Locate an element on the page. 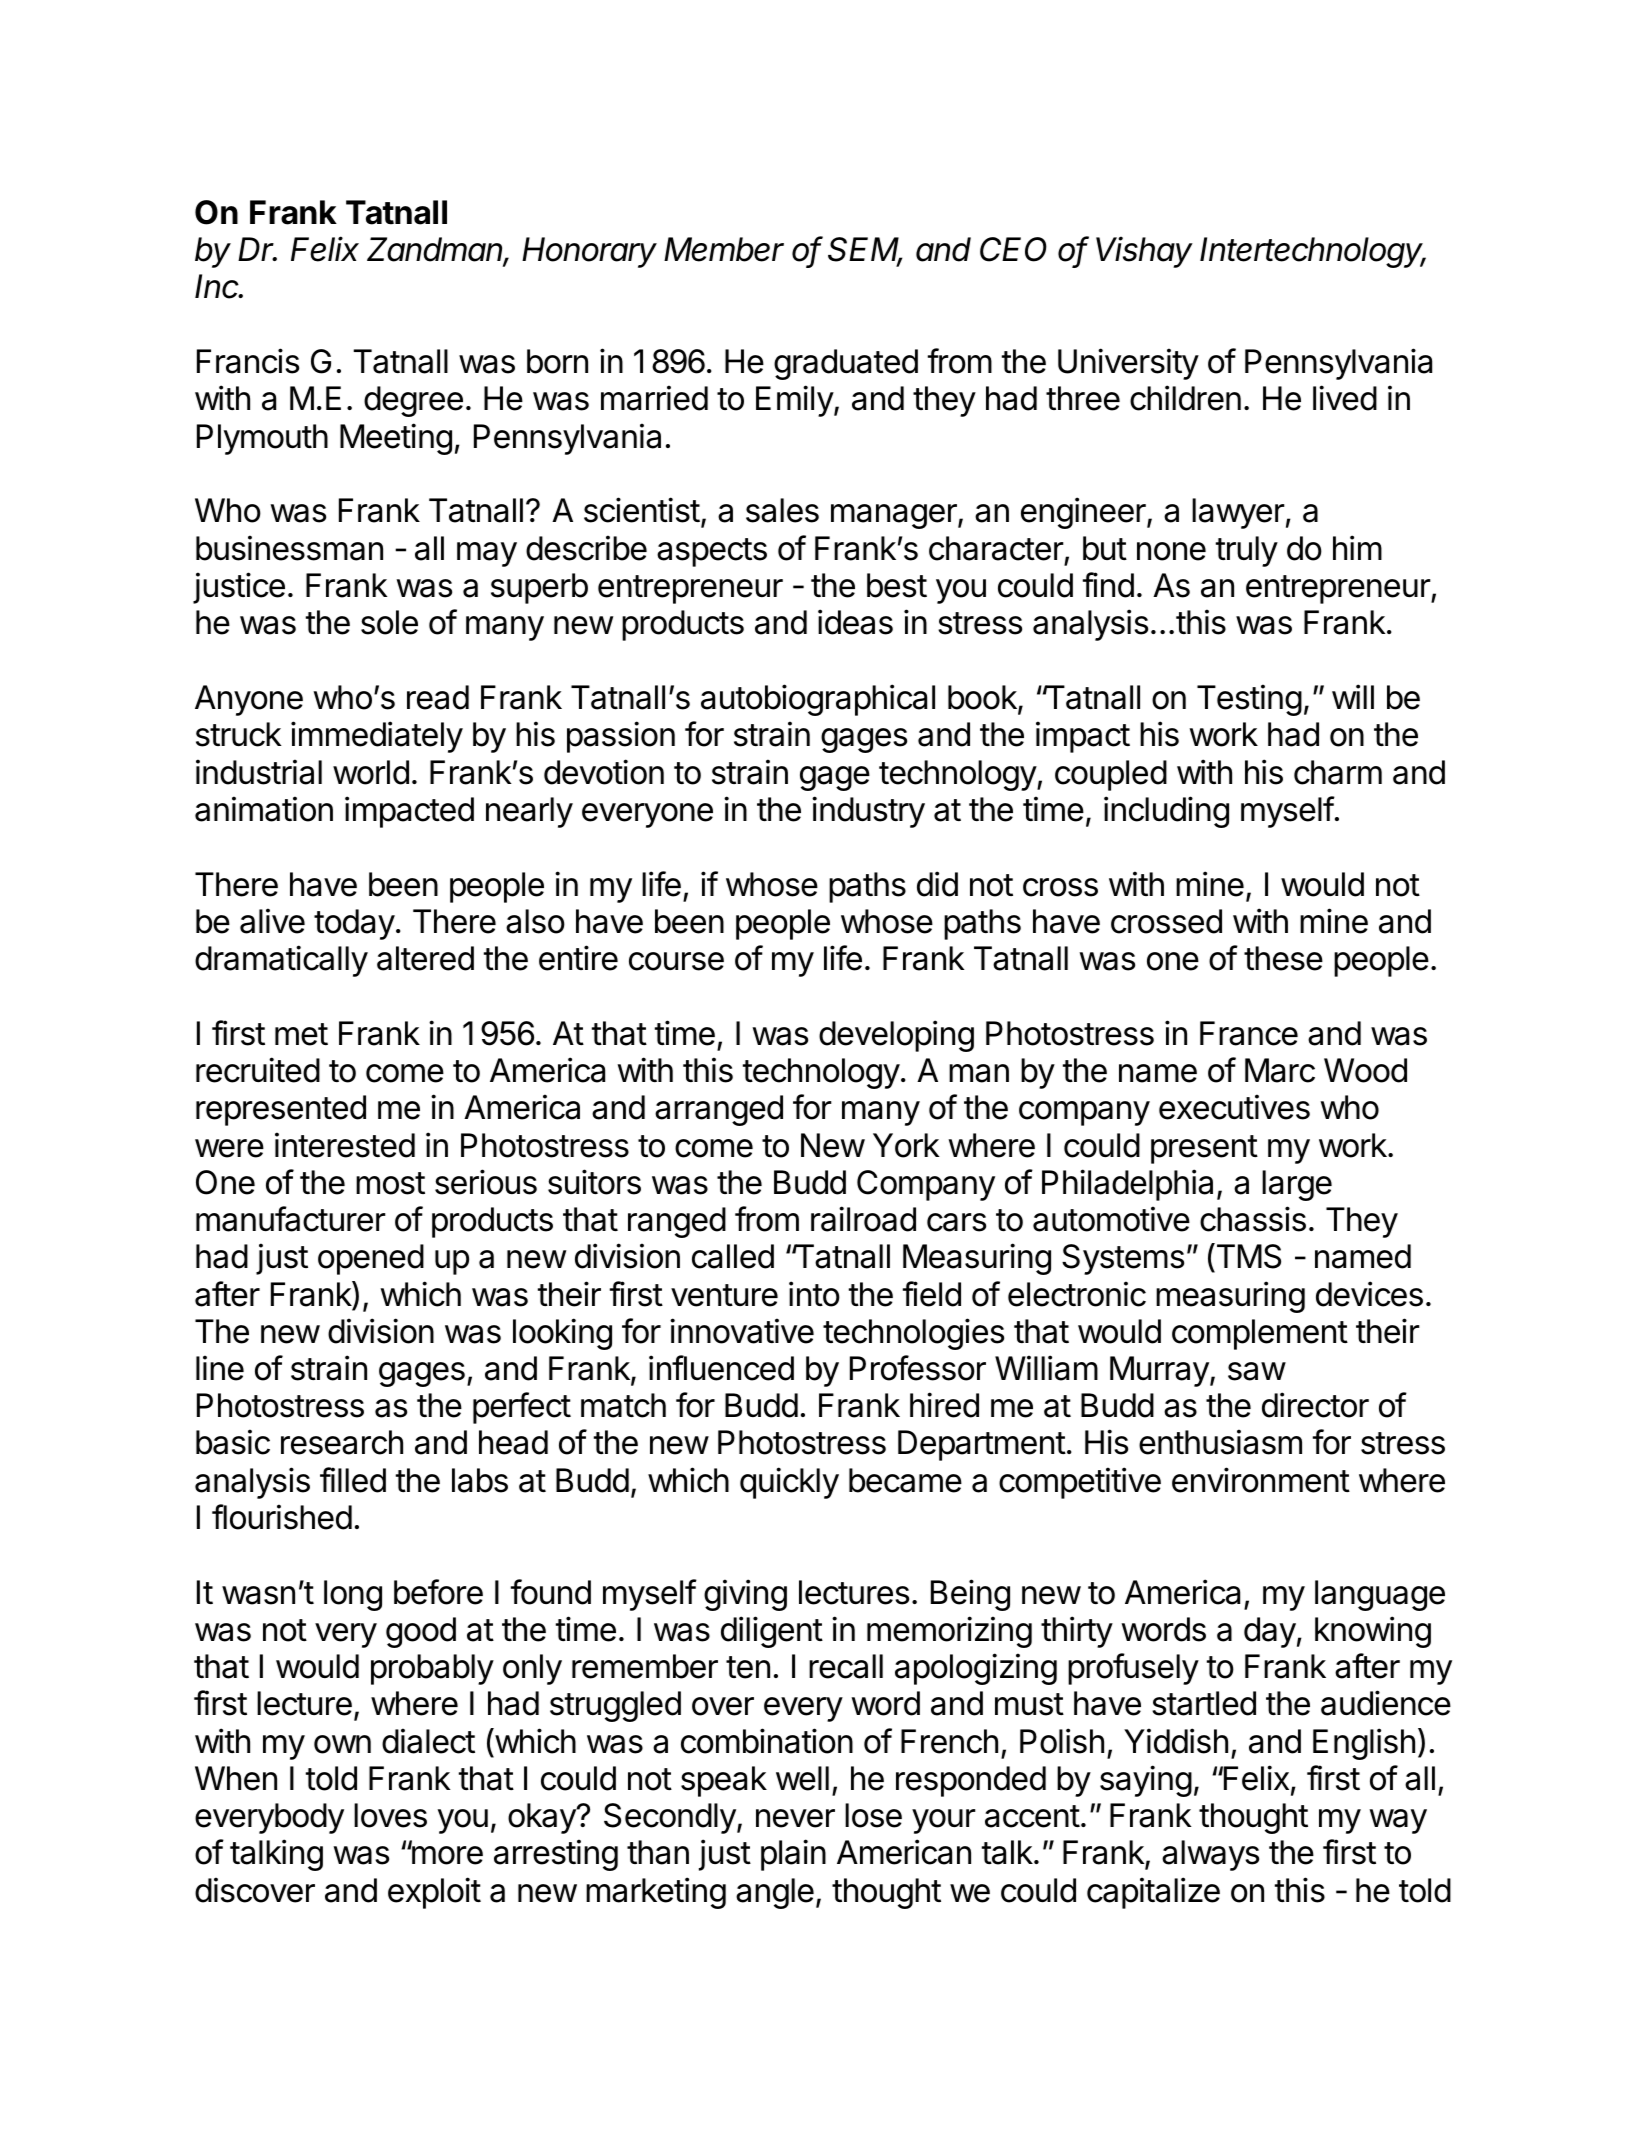 The width and height of the document is (1650, 2136). loves is located at coordinates (390, 1815).
